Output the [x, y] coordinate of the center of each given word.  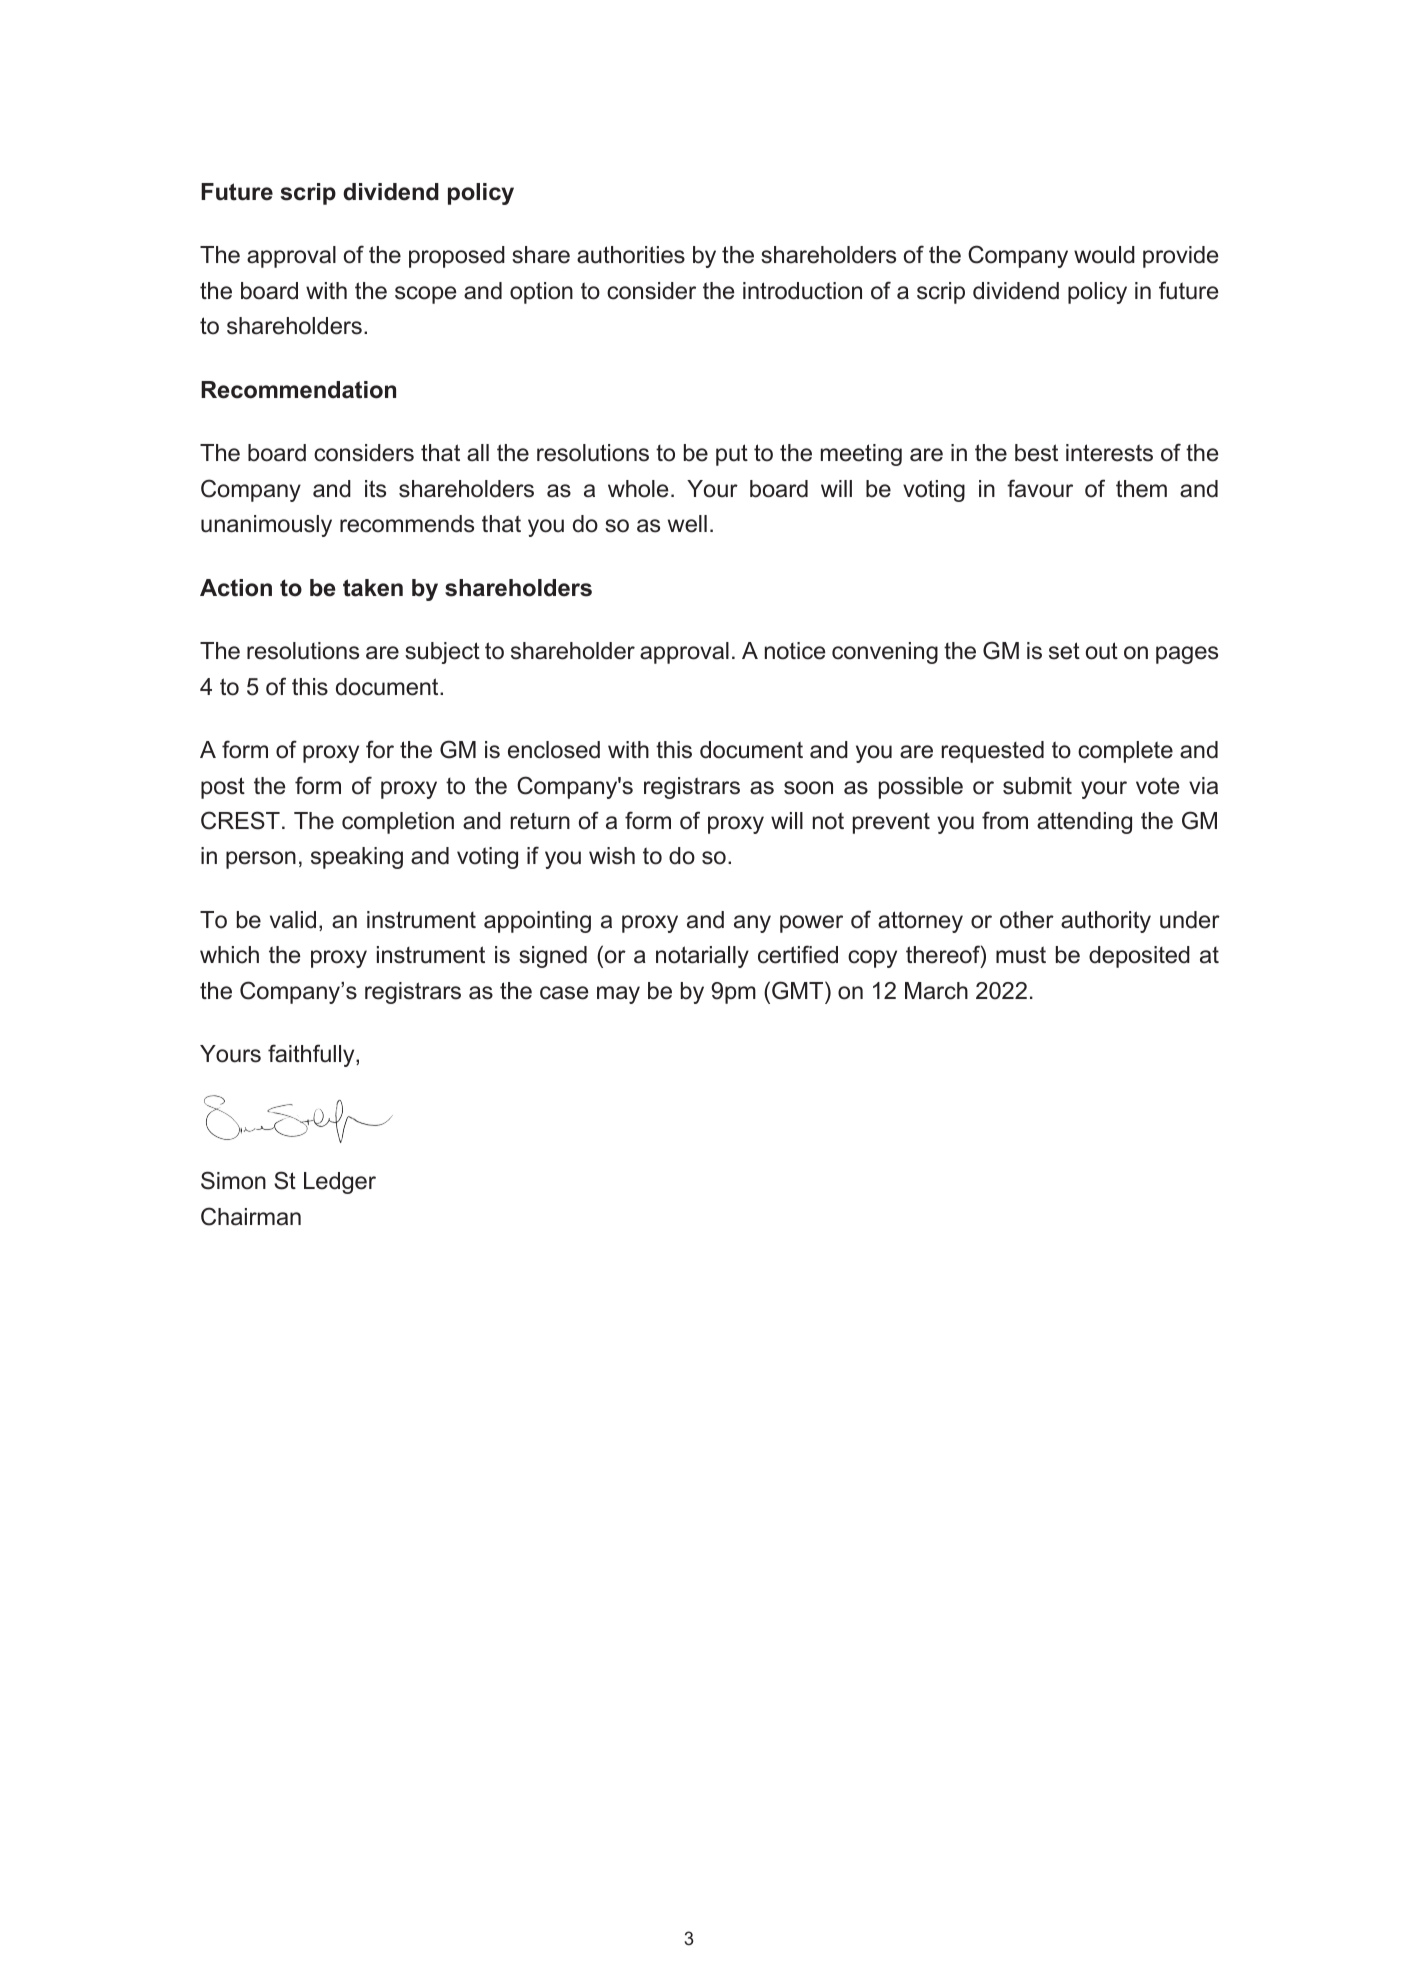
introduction [802, 291]
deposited [1139, 957]
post [223, 788]
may [618, 995]
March [936, 991]
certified [798, 954]
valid [293, 920]
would [1104, 255]
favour [1040, 488]
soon [808, 788]
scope [425, 295]
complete [1125, 752]
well [687, 524]
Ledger [340, 1183]
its [375, 489]
